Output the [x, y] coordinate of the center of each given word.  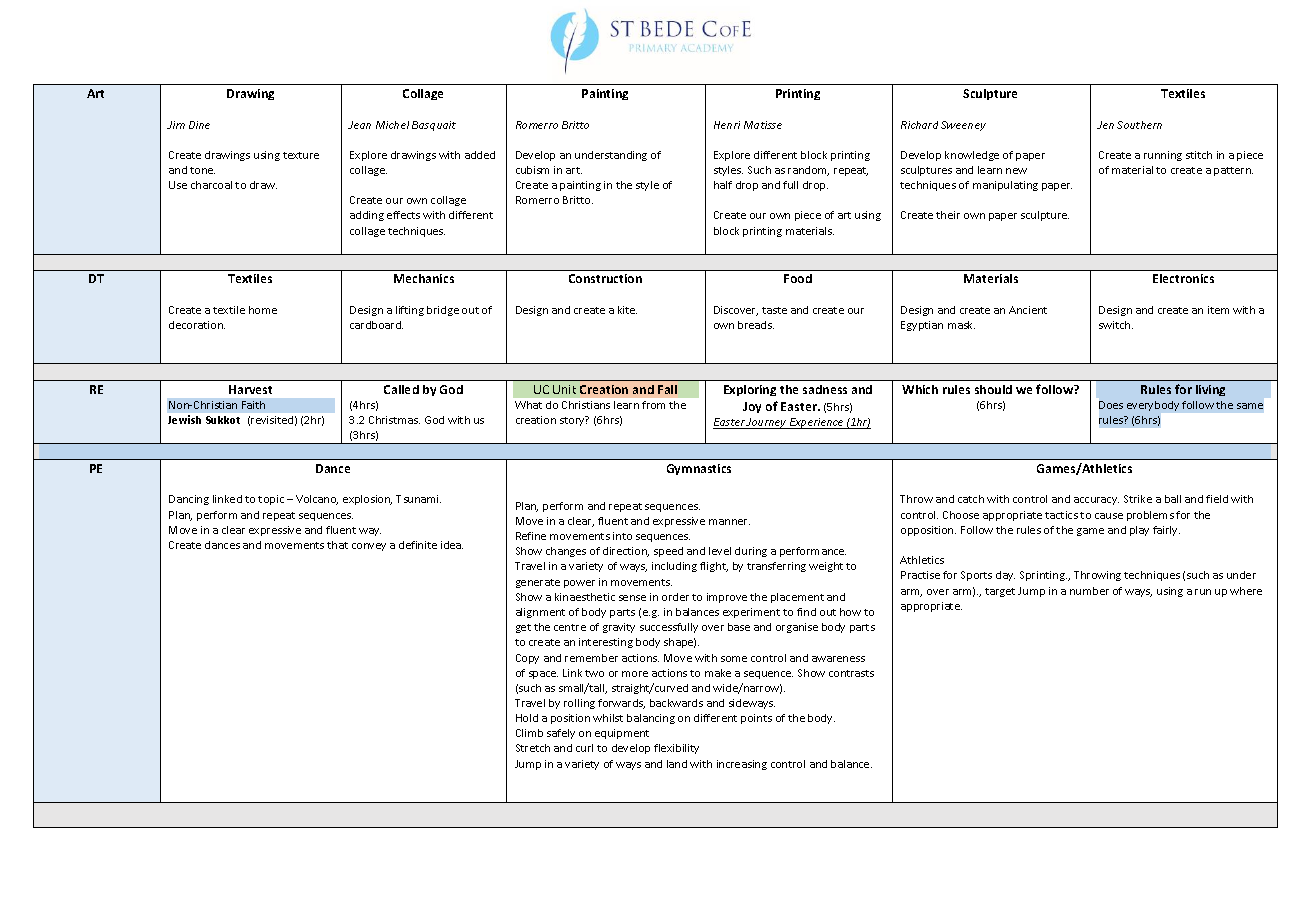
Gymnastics [699, 469]
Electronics [1183, 278]
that [337, 545]
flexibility [676, 749]
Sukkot [223, 420]
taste [774, 310]
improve [727, 598]
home [263, 310]
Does [1111, 405]
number [1089, 591]
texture [301, 155]
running [1163, 156]
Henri [727, 125]
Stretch [533, 748]
